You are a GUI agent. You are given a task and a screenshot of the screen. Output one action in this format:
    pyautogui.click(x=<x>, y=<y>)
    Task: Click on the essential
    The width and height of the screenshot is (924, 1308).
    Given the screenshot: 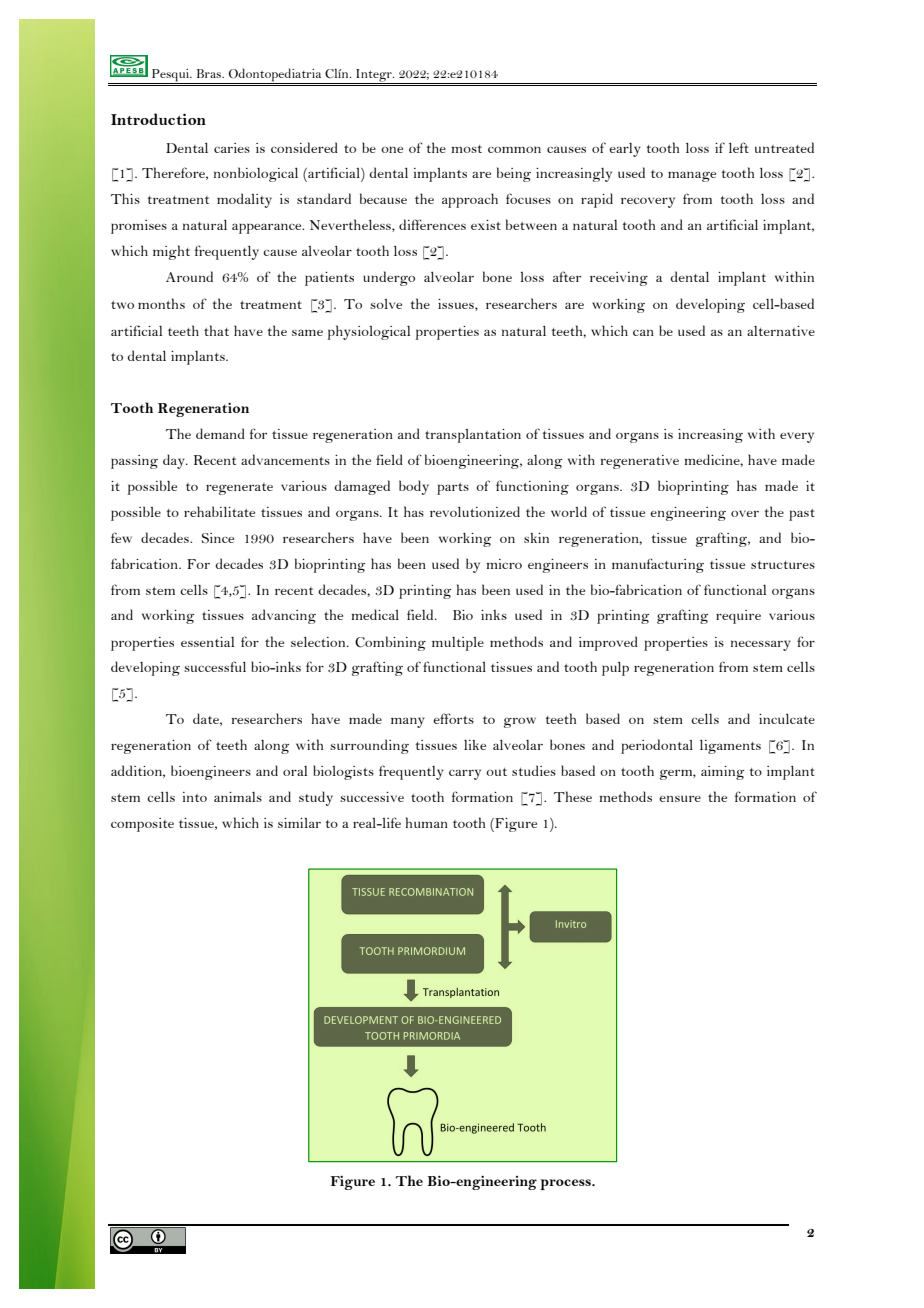 What is the action you would take?
    pyautogui.click(x=207, y=642)
